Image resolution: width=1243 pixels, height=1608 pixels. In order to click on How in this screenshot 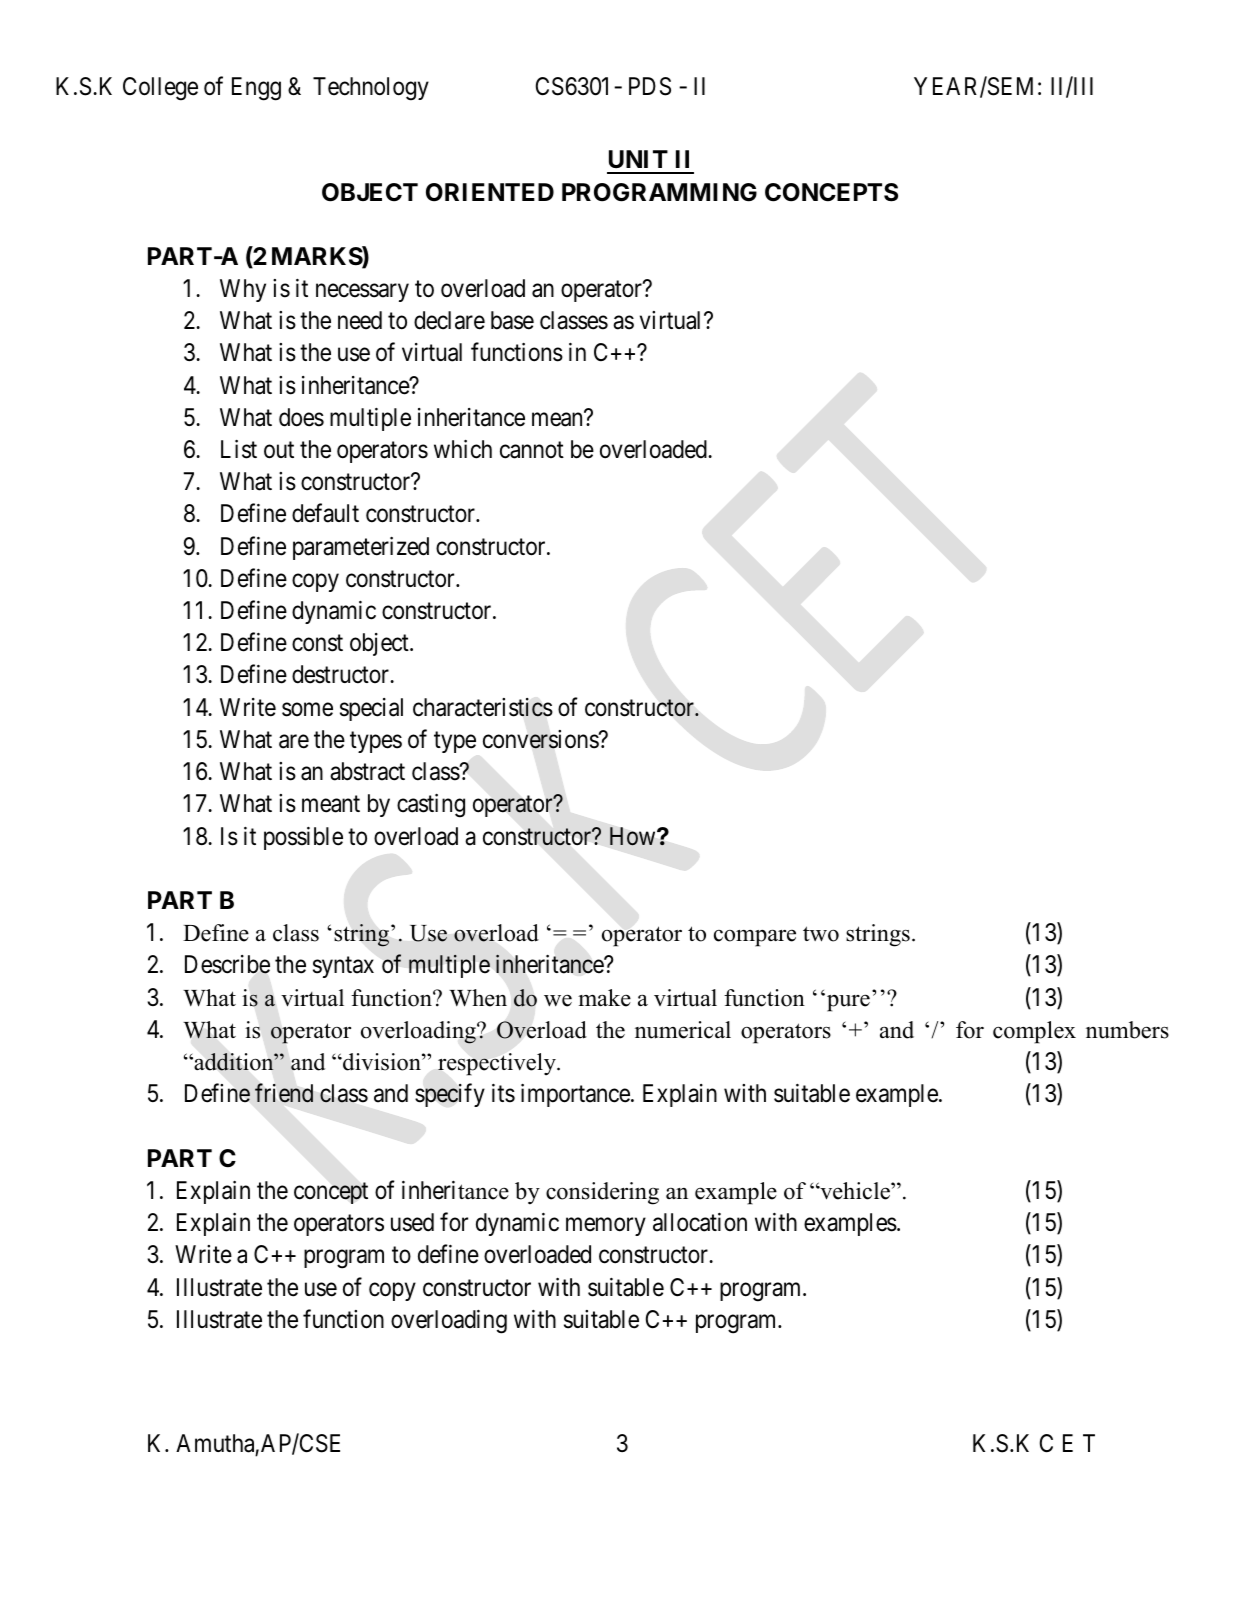, I will do `click(634, 836)`.
